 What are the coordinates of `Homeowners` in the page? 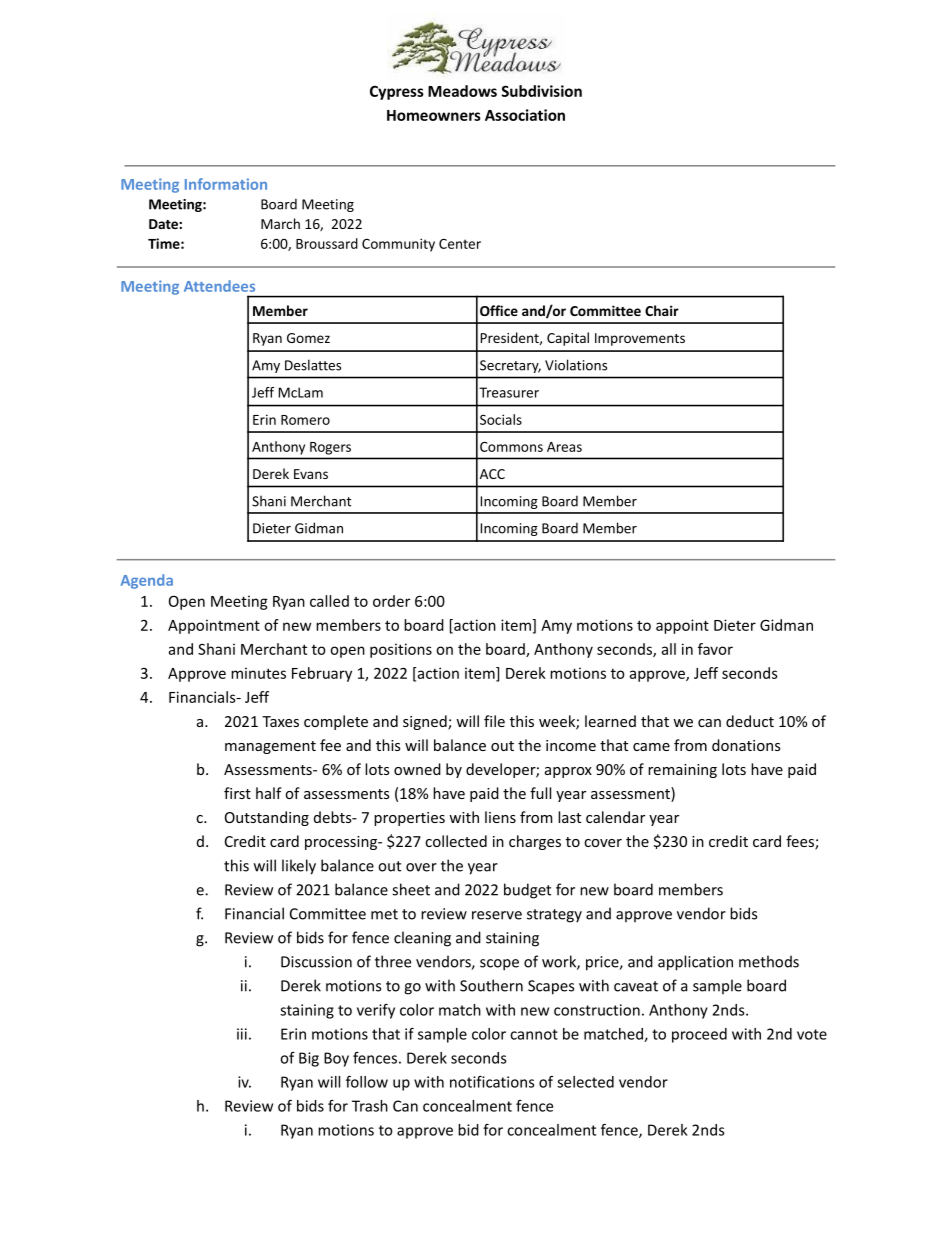 It's located at (434, 115).
